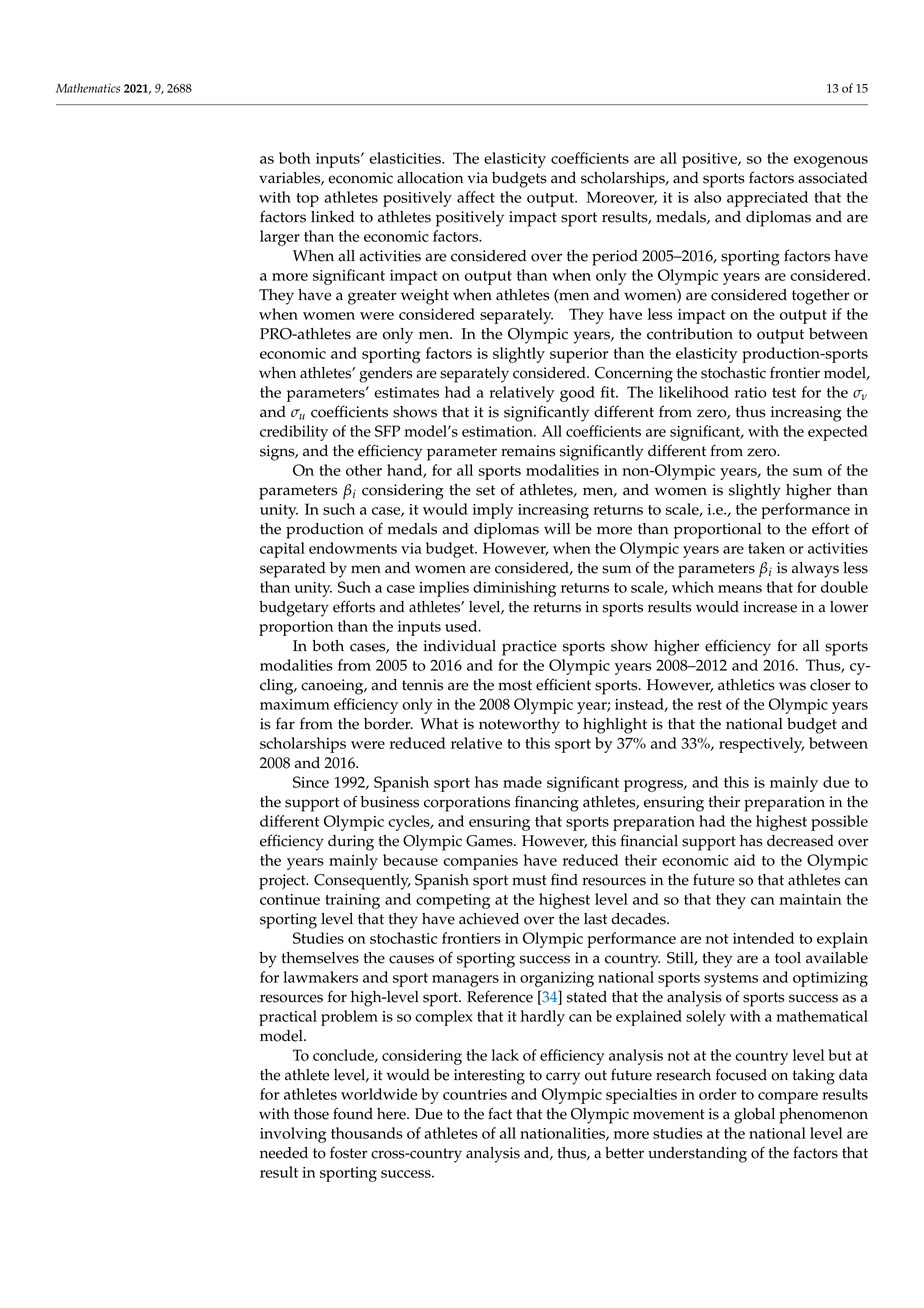  What do you see at coordinates (294, 433) in the page?
I see `credibility` at bounding box center [294, 433].
